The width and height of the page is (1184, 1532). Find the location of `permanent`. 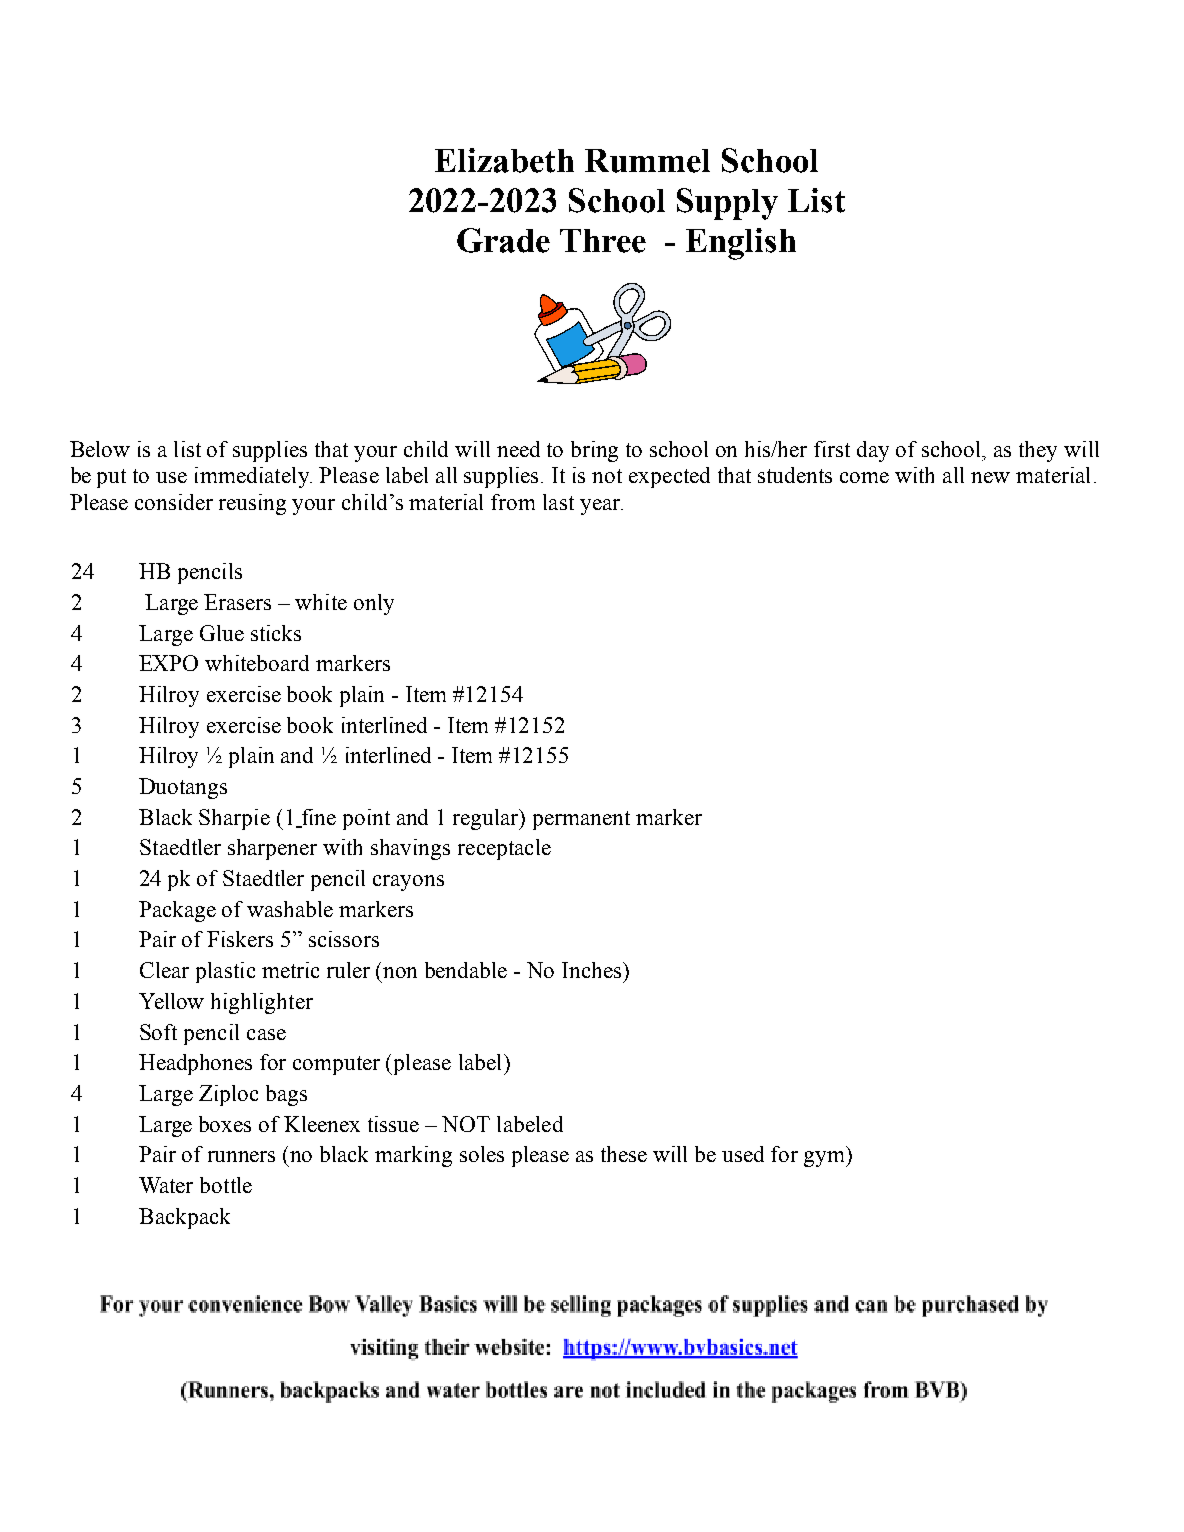

permanent is located at coordinates (581, 820).
